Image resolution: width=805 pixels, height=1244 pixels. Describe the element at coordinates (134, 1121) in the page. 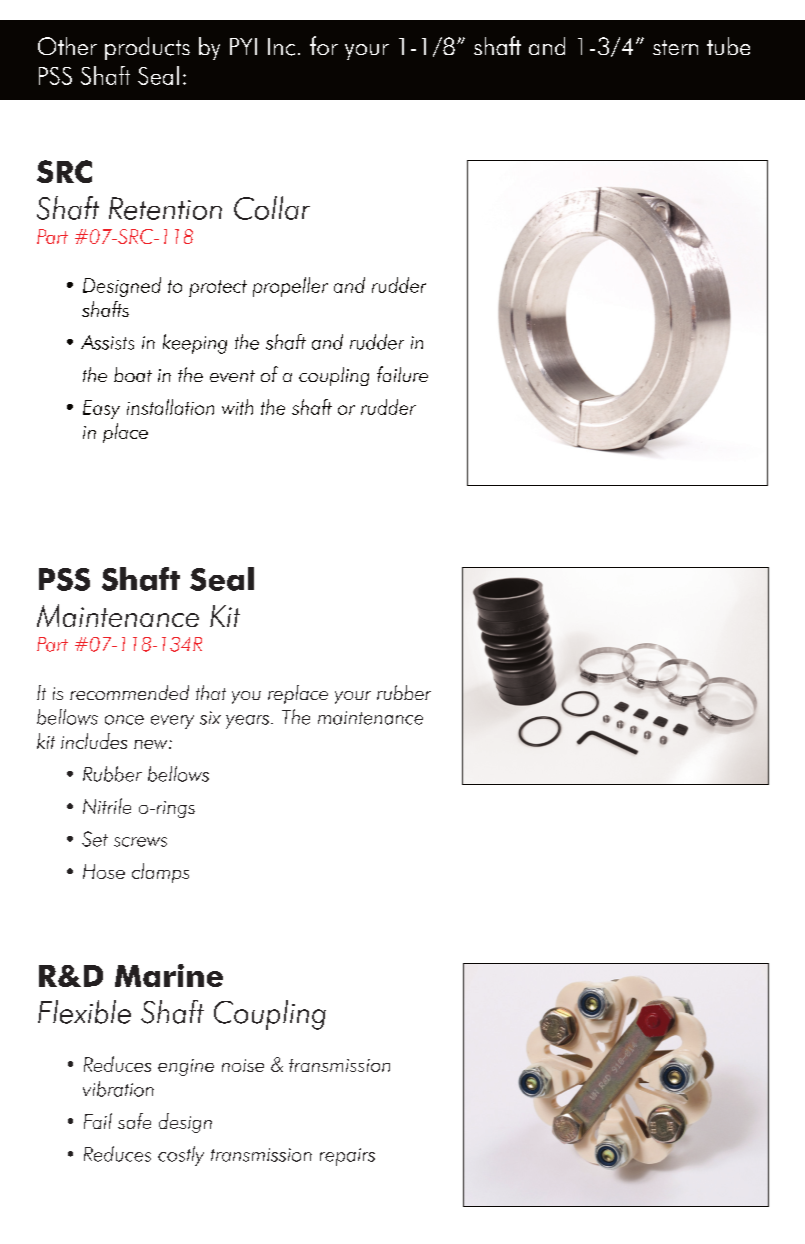

I see `safe` at that location.
